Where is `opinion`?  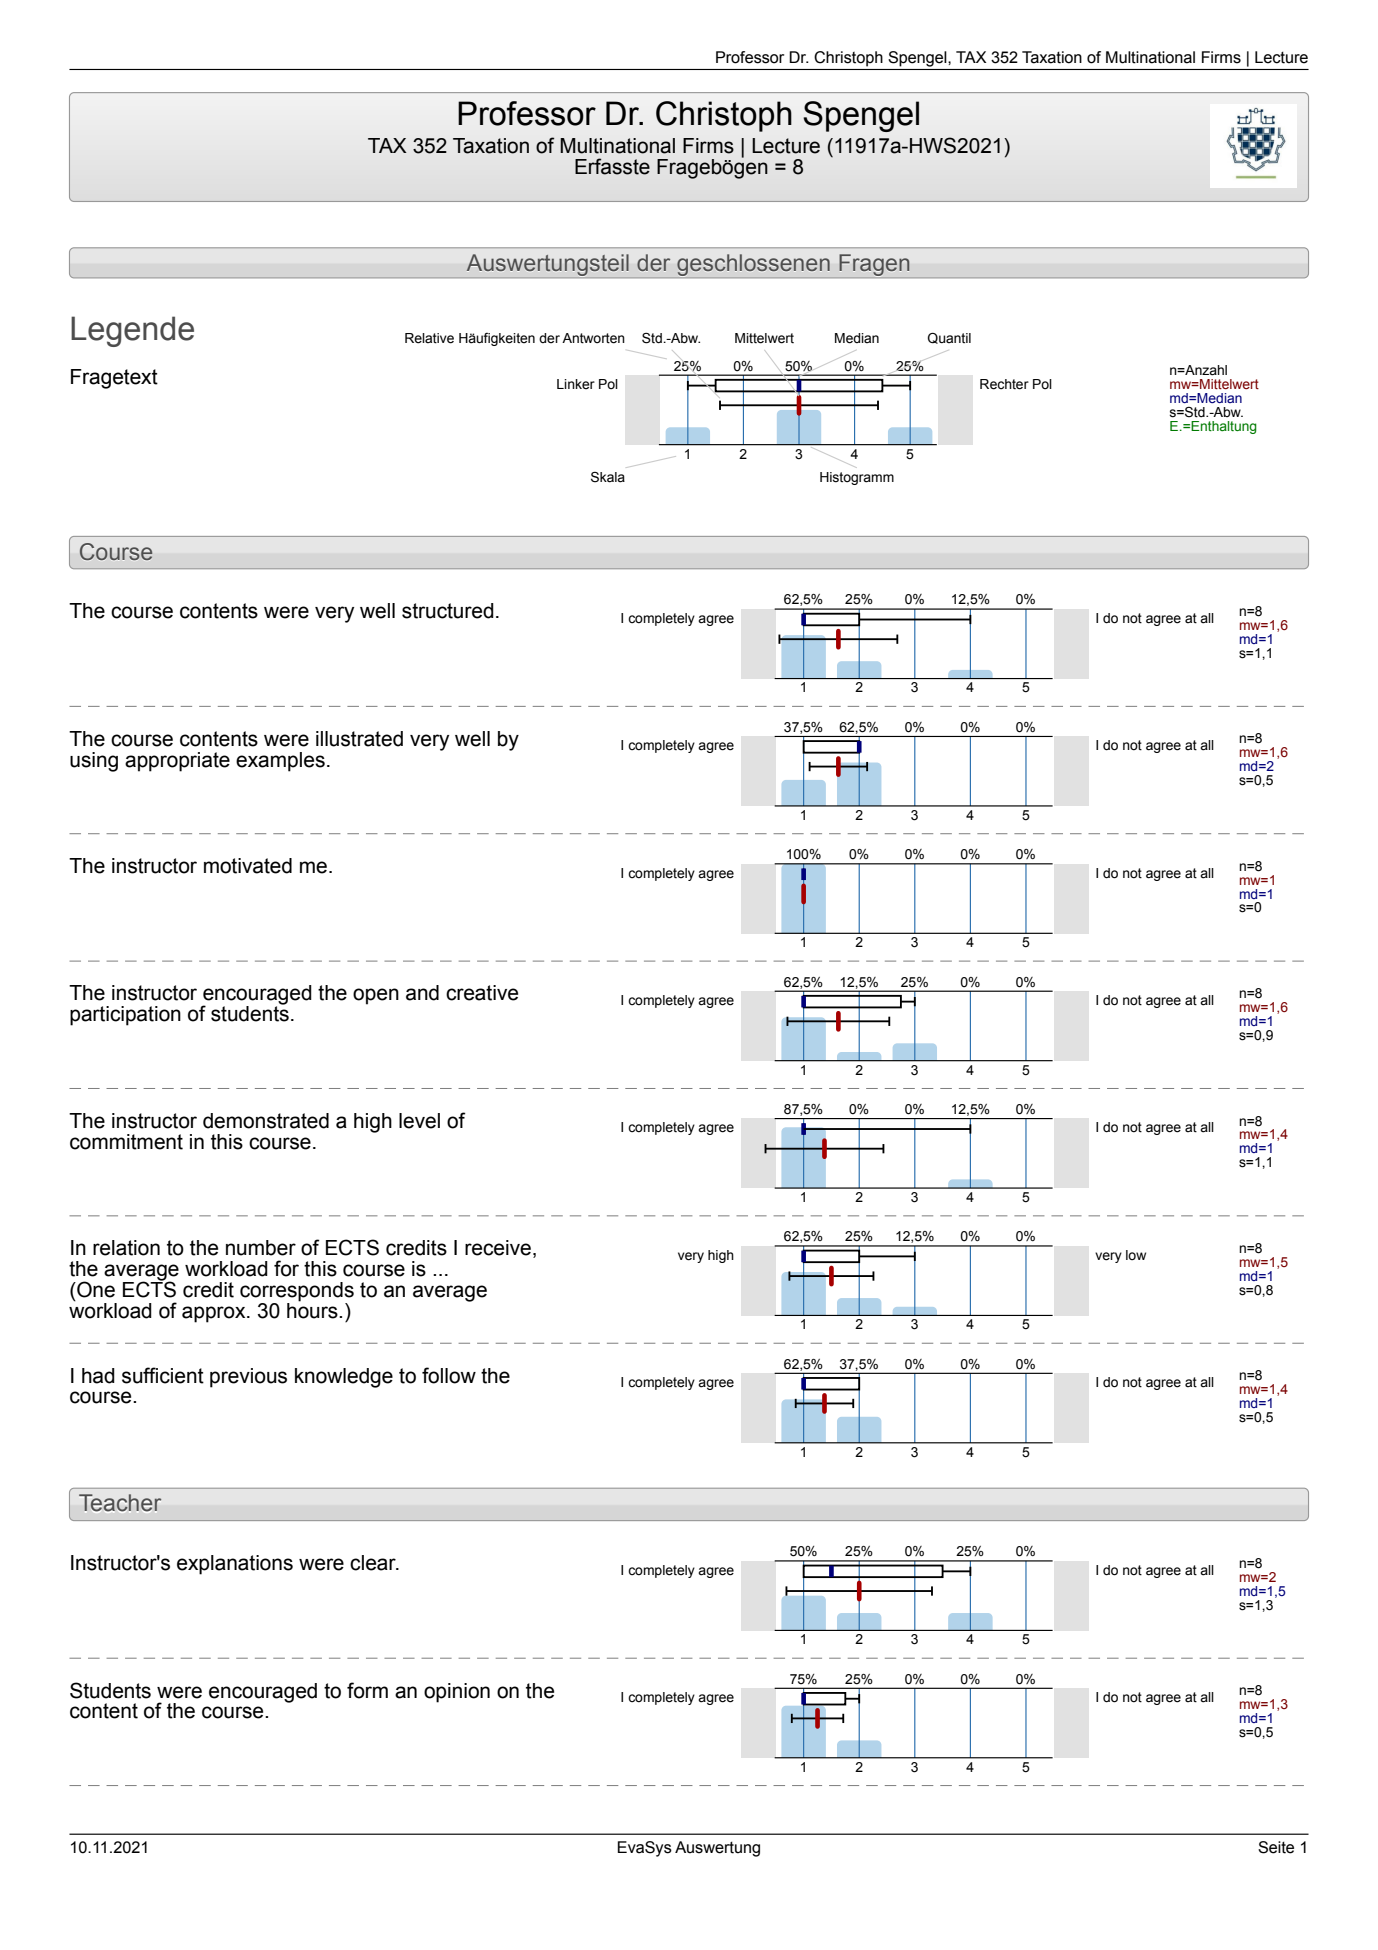
opinion is located at coordinates (457, 1693).
